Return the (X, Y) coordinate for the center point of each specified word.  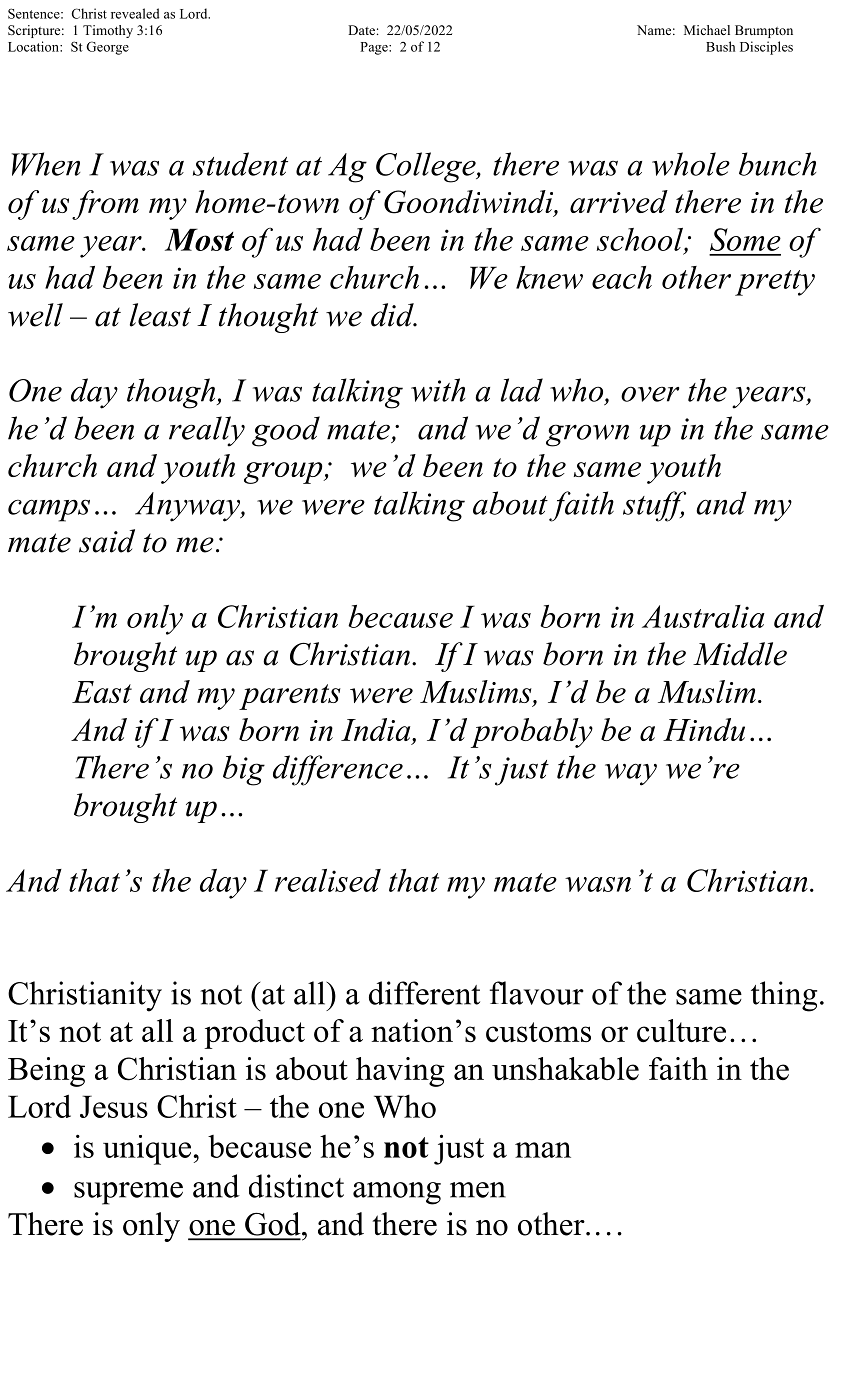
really (207, 431)
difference (338, 770)
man (543, 1150)
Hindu (704, 729)
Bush (720, 46)
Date (361, 30)
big (244, 770)
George (107, 48)
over (650, 394)
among (397, 1193)
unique (147, 1150)
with (438, 390)
